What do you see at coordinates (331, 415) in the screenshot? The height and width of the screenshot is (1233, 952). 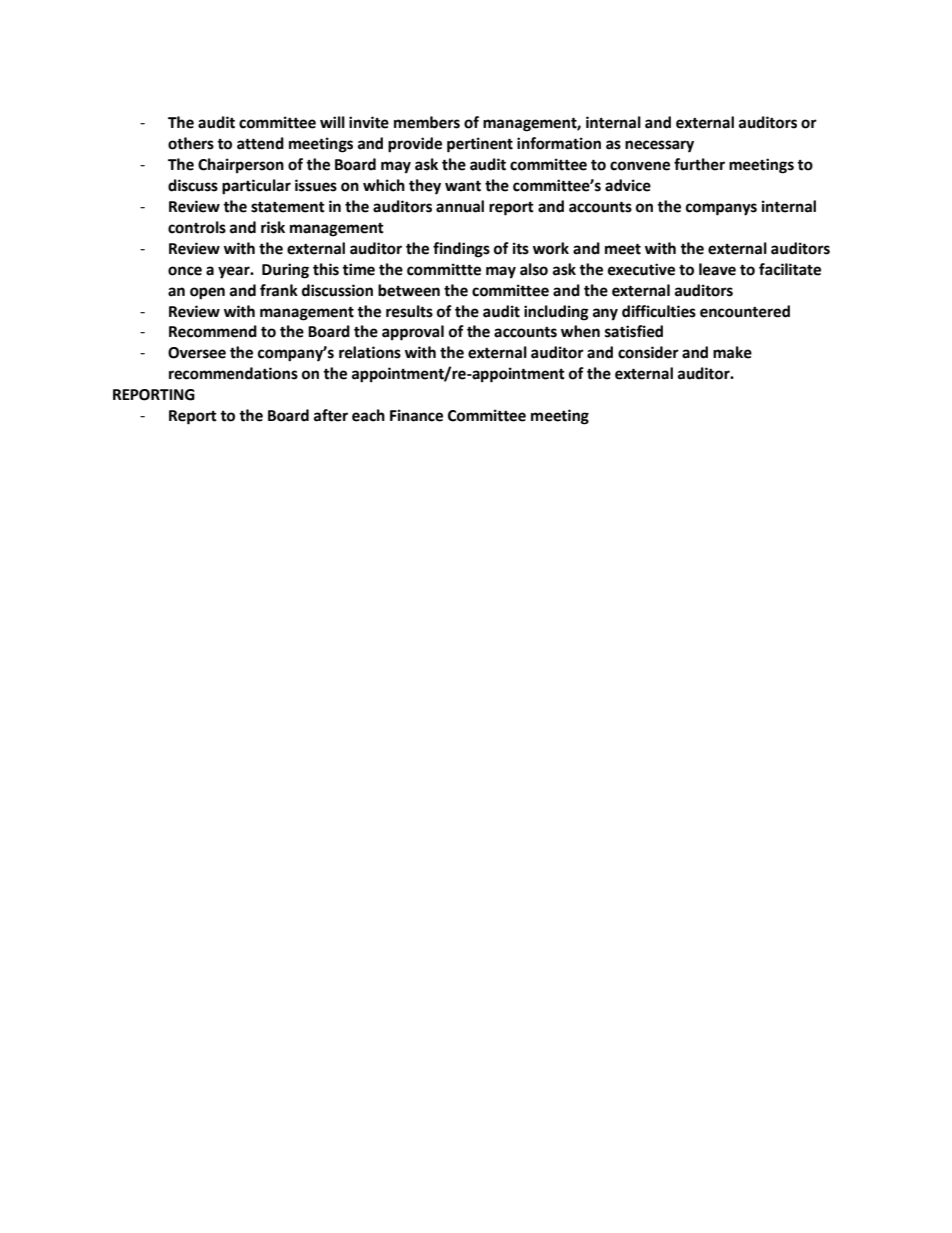 I see `after` at bounding box center [331, 415].
